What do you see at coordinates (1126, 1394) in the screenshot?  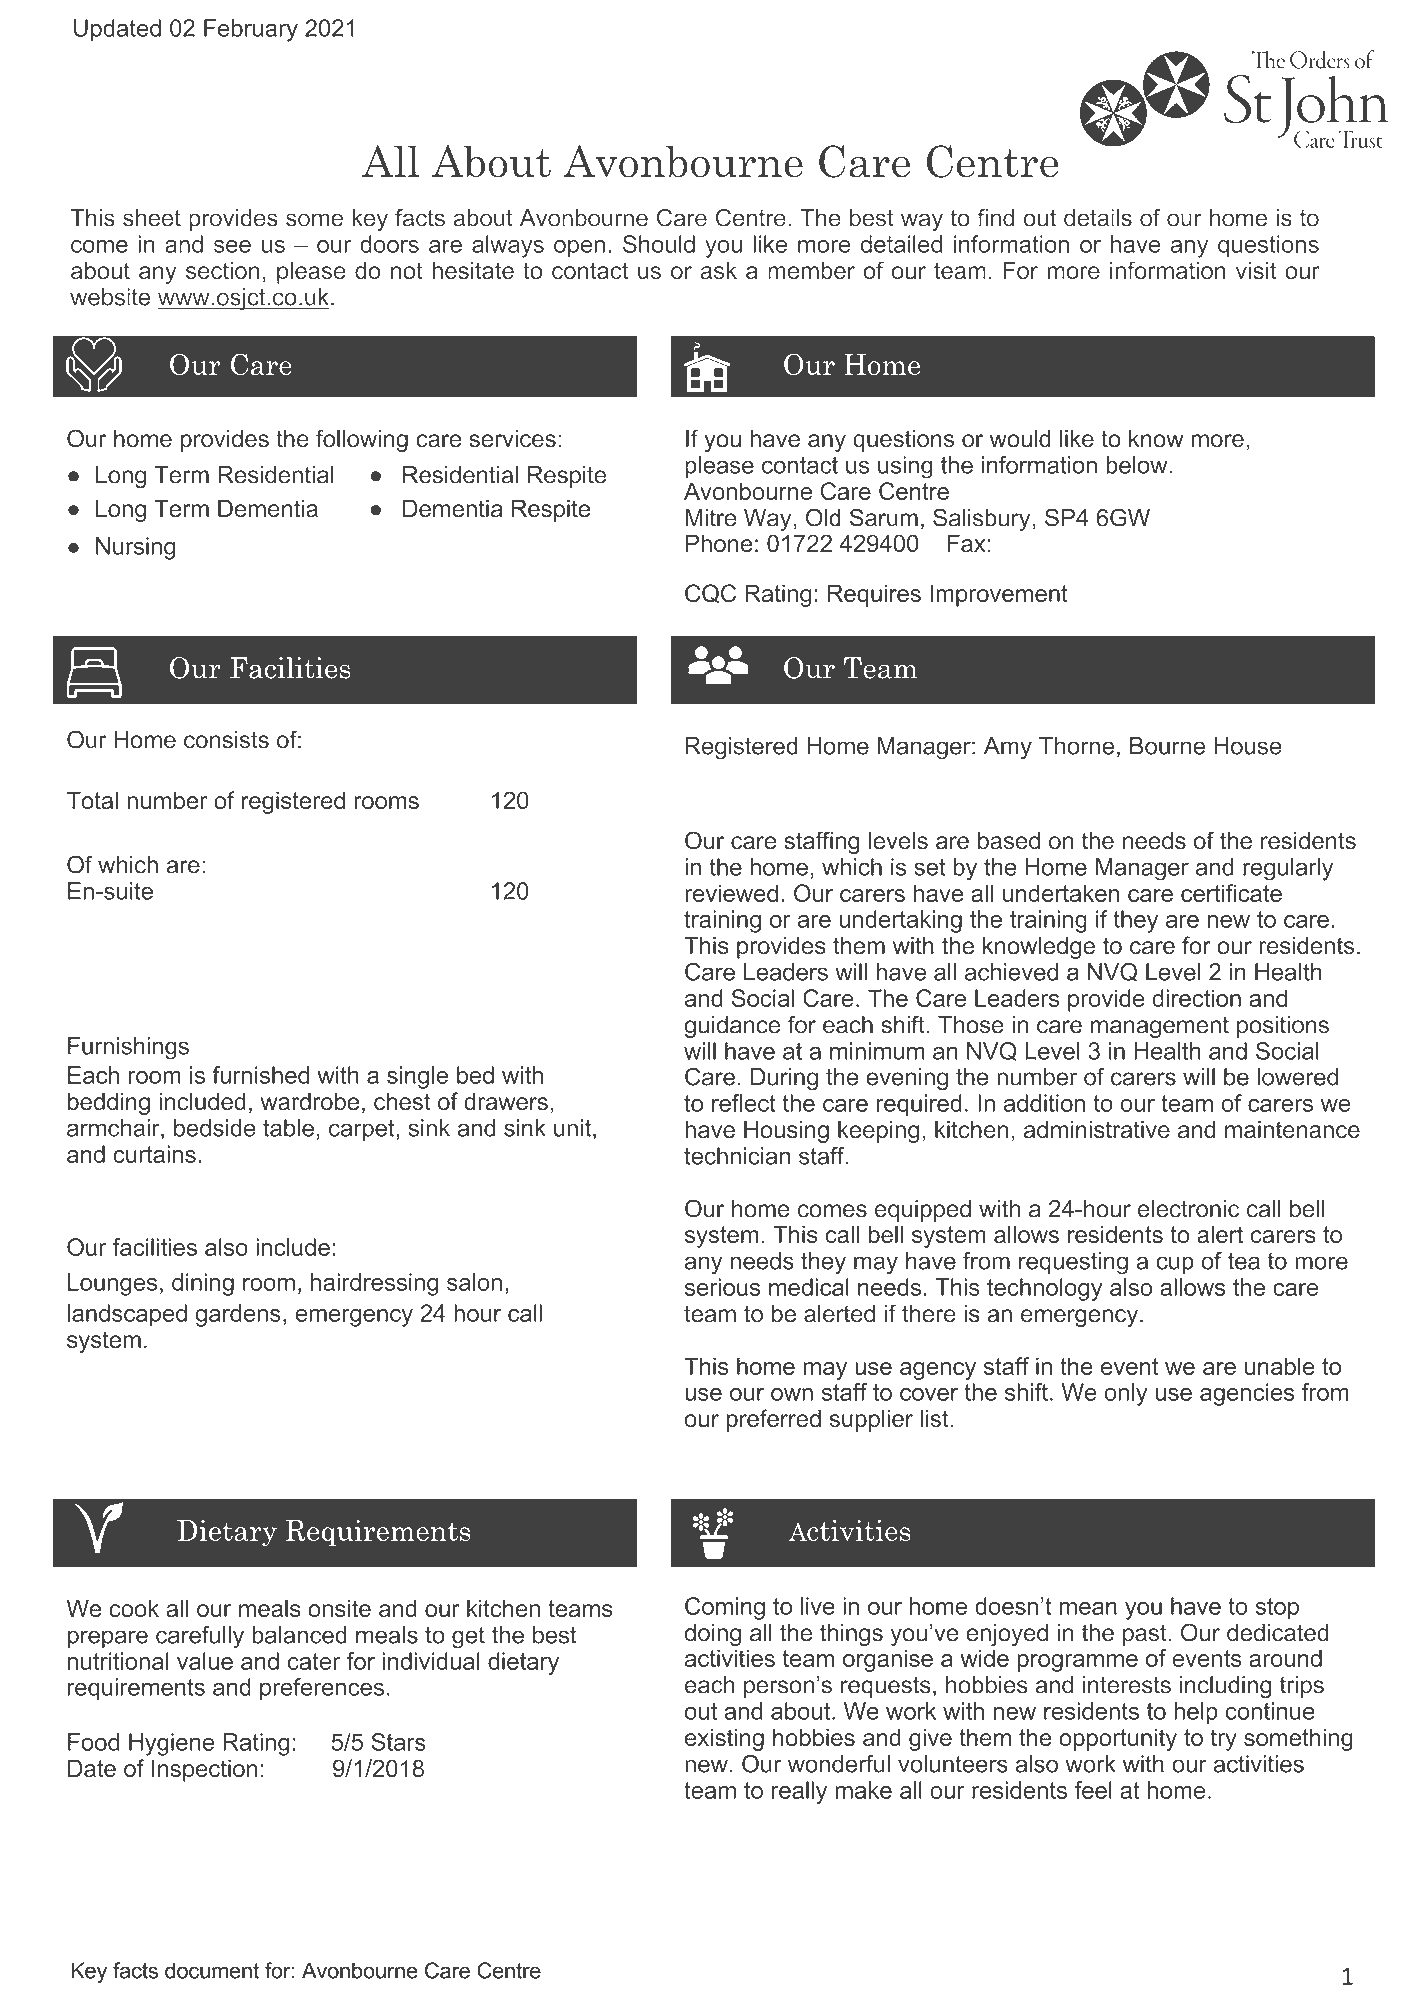 I see `only` at bounding box center [1126, 1394].
